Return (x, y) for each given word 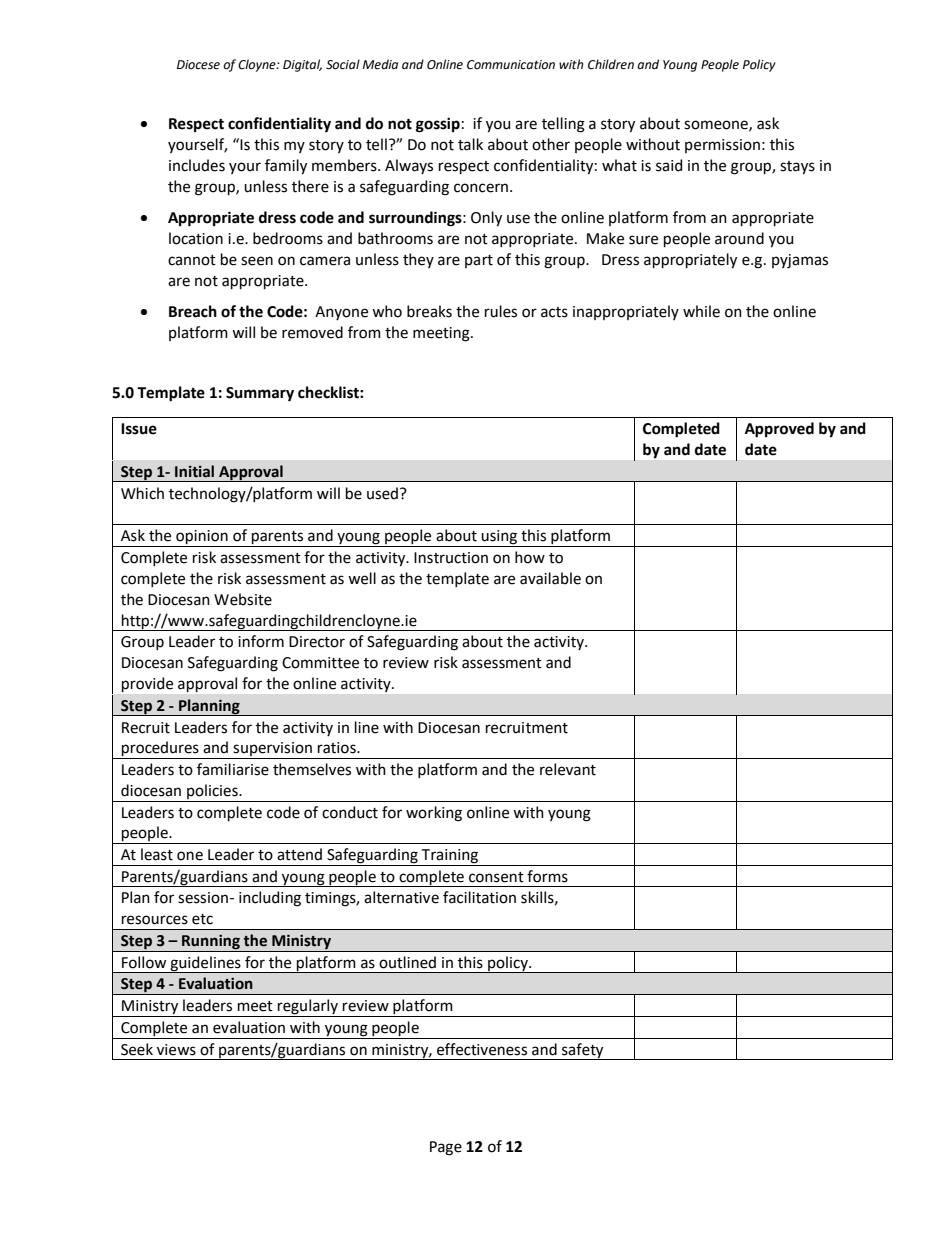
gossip (438, 125)
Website (243, 599)
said (669, 165)
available (550, 578)
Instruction (451, 558)
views (176, 1050)
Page (446, 1148)
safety (583, 1051)
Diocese (198, 65)
